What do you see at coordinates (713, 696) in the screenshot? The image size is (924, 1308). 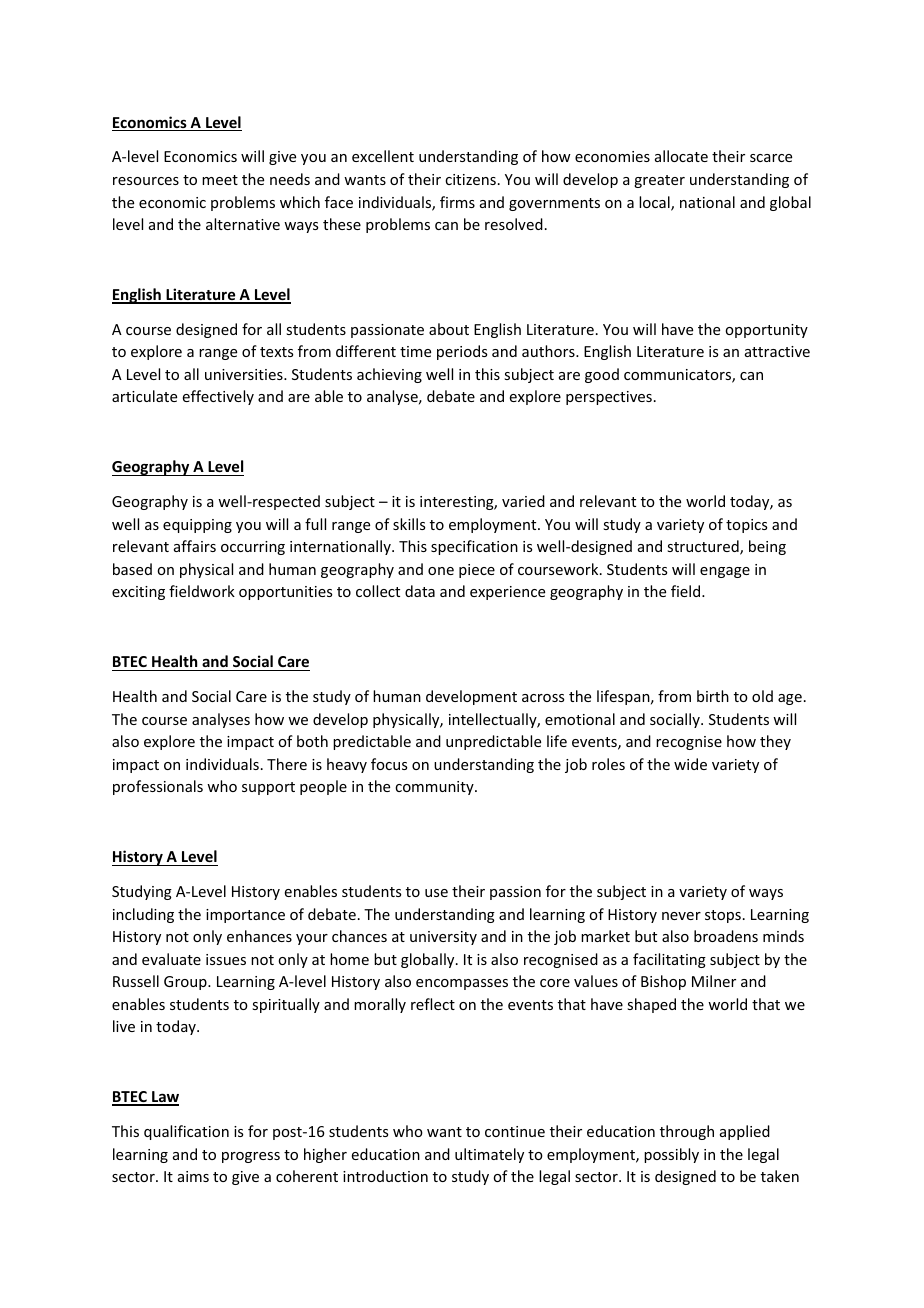 I see `birth` at bounding box center [713, 696].
